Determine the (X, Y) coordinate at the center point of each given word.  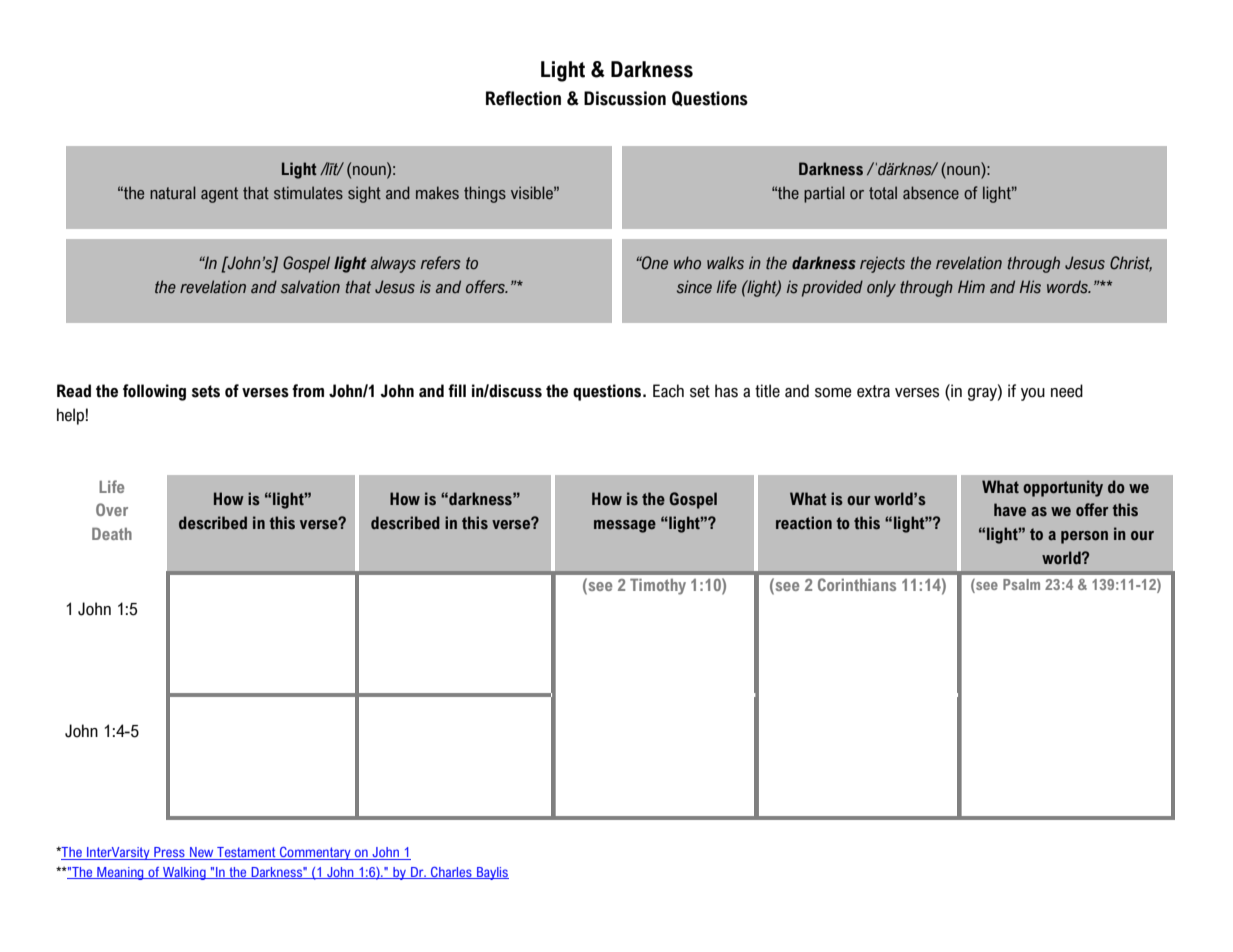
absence (931, 193)
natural (173, 193)
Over (112, 509)
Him (971, 286)
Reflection (523, 98)
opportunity (1063, 488)
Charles (451, 873)
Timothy (658, 586)
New (202, 853)
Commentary (315, 853)
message (625, 526)
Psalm (1021, 584)
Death (112, 533)
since (694, 287)
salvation (310, 287)
